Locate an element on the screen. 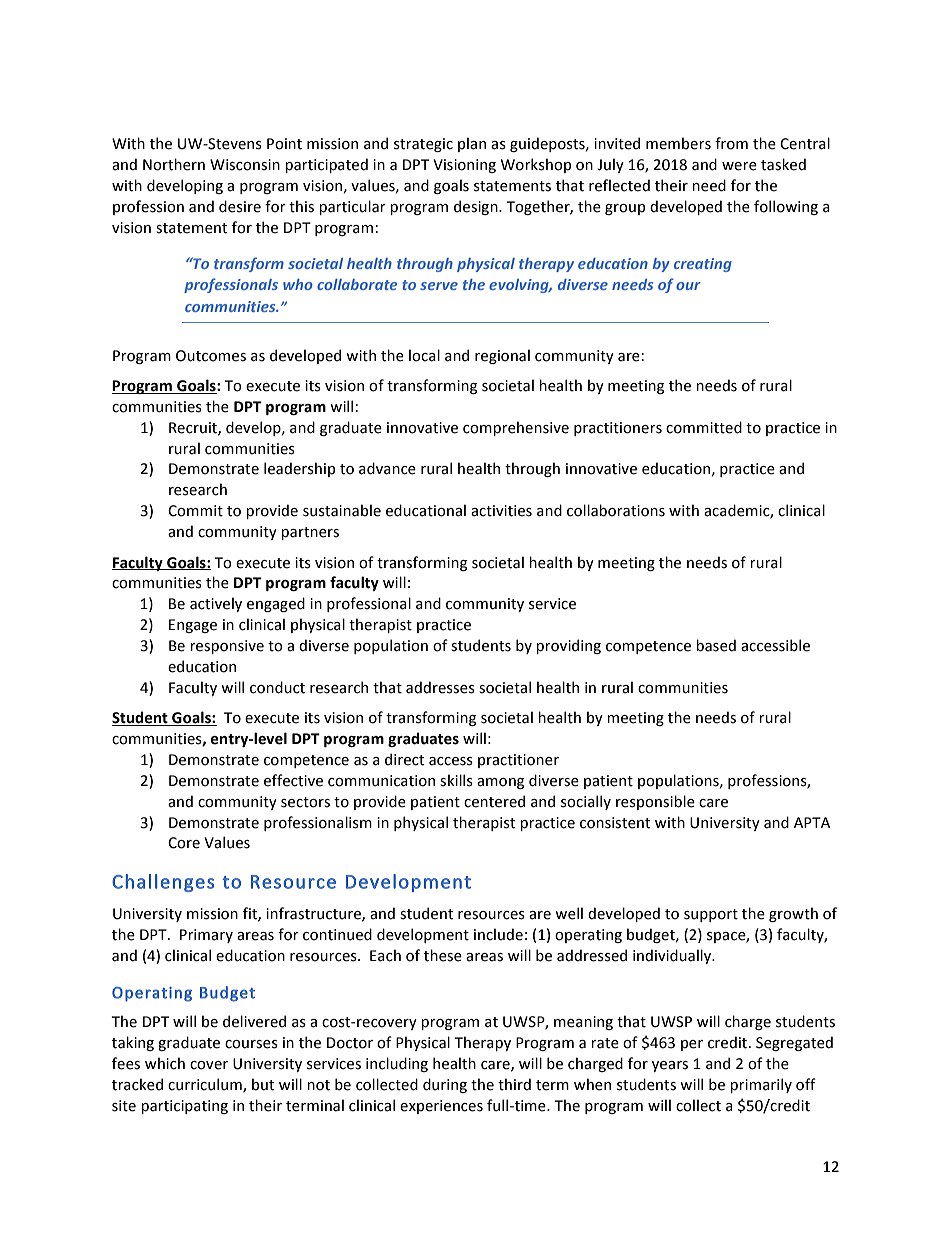 The height and width of the screenshot is (1233, 952). plan is located at coordinates (472, 144).
